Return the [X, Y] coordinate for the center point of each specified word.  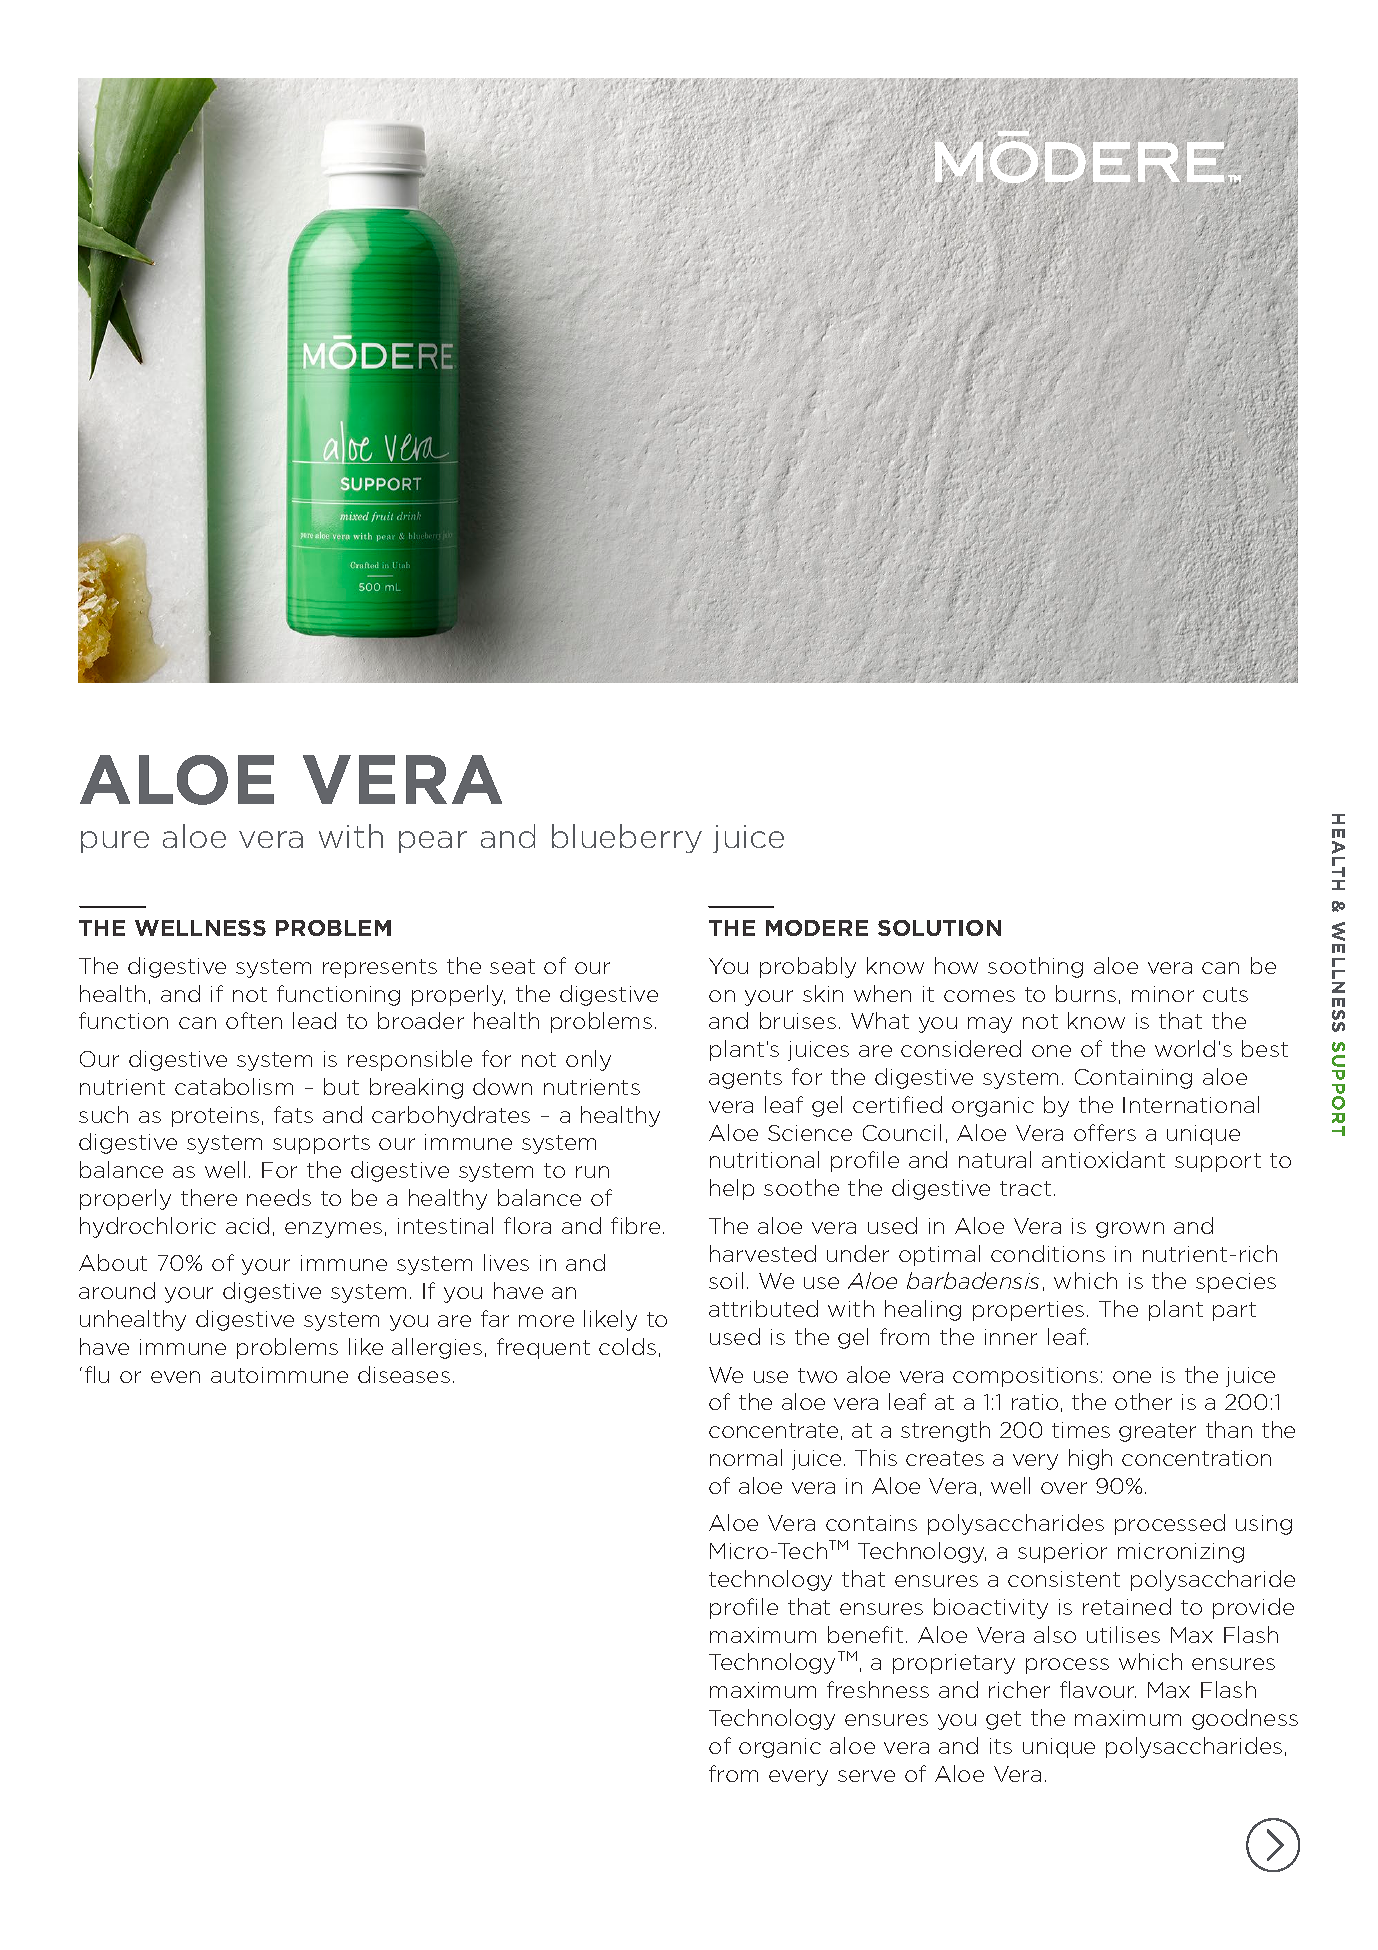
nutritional [764, 1159]
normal [746, 1457]
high [1090, 1459]
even [175, 1377]
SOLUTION [939, 928]
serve [866, 1776]
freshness [878, 1689]
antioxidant [1103, 1159]
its [1001, 1746]
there [209, 1197]
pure [115, 842]
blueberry [627, 838]
